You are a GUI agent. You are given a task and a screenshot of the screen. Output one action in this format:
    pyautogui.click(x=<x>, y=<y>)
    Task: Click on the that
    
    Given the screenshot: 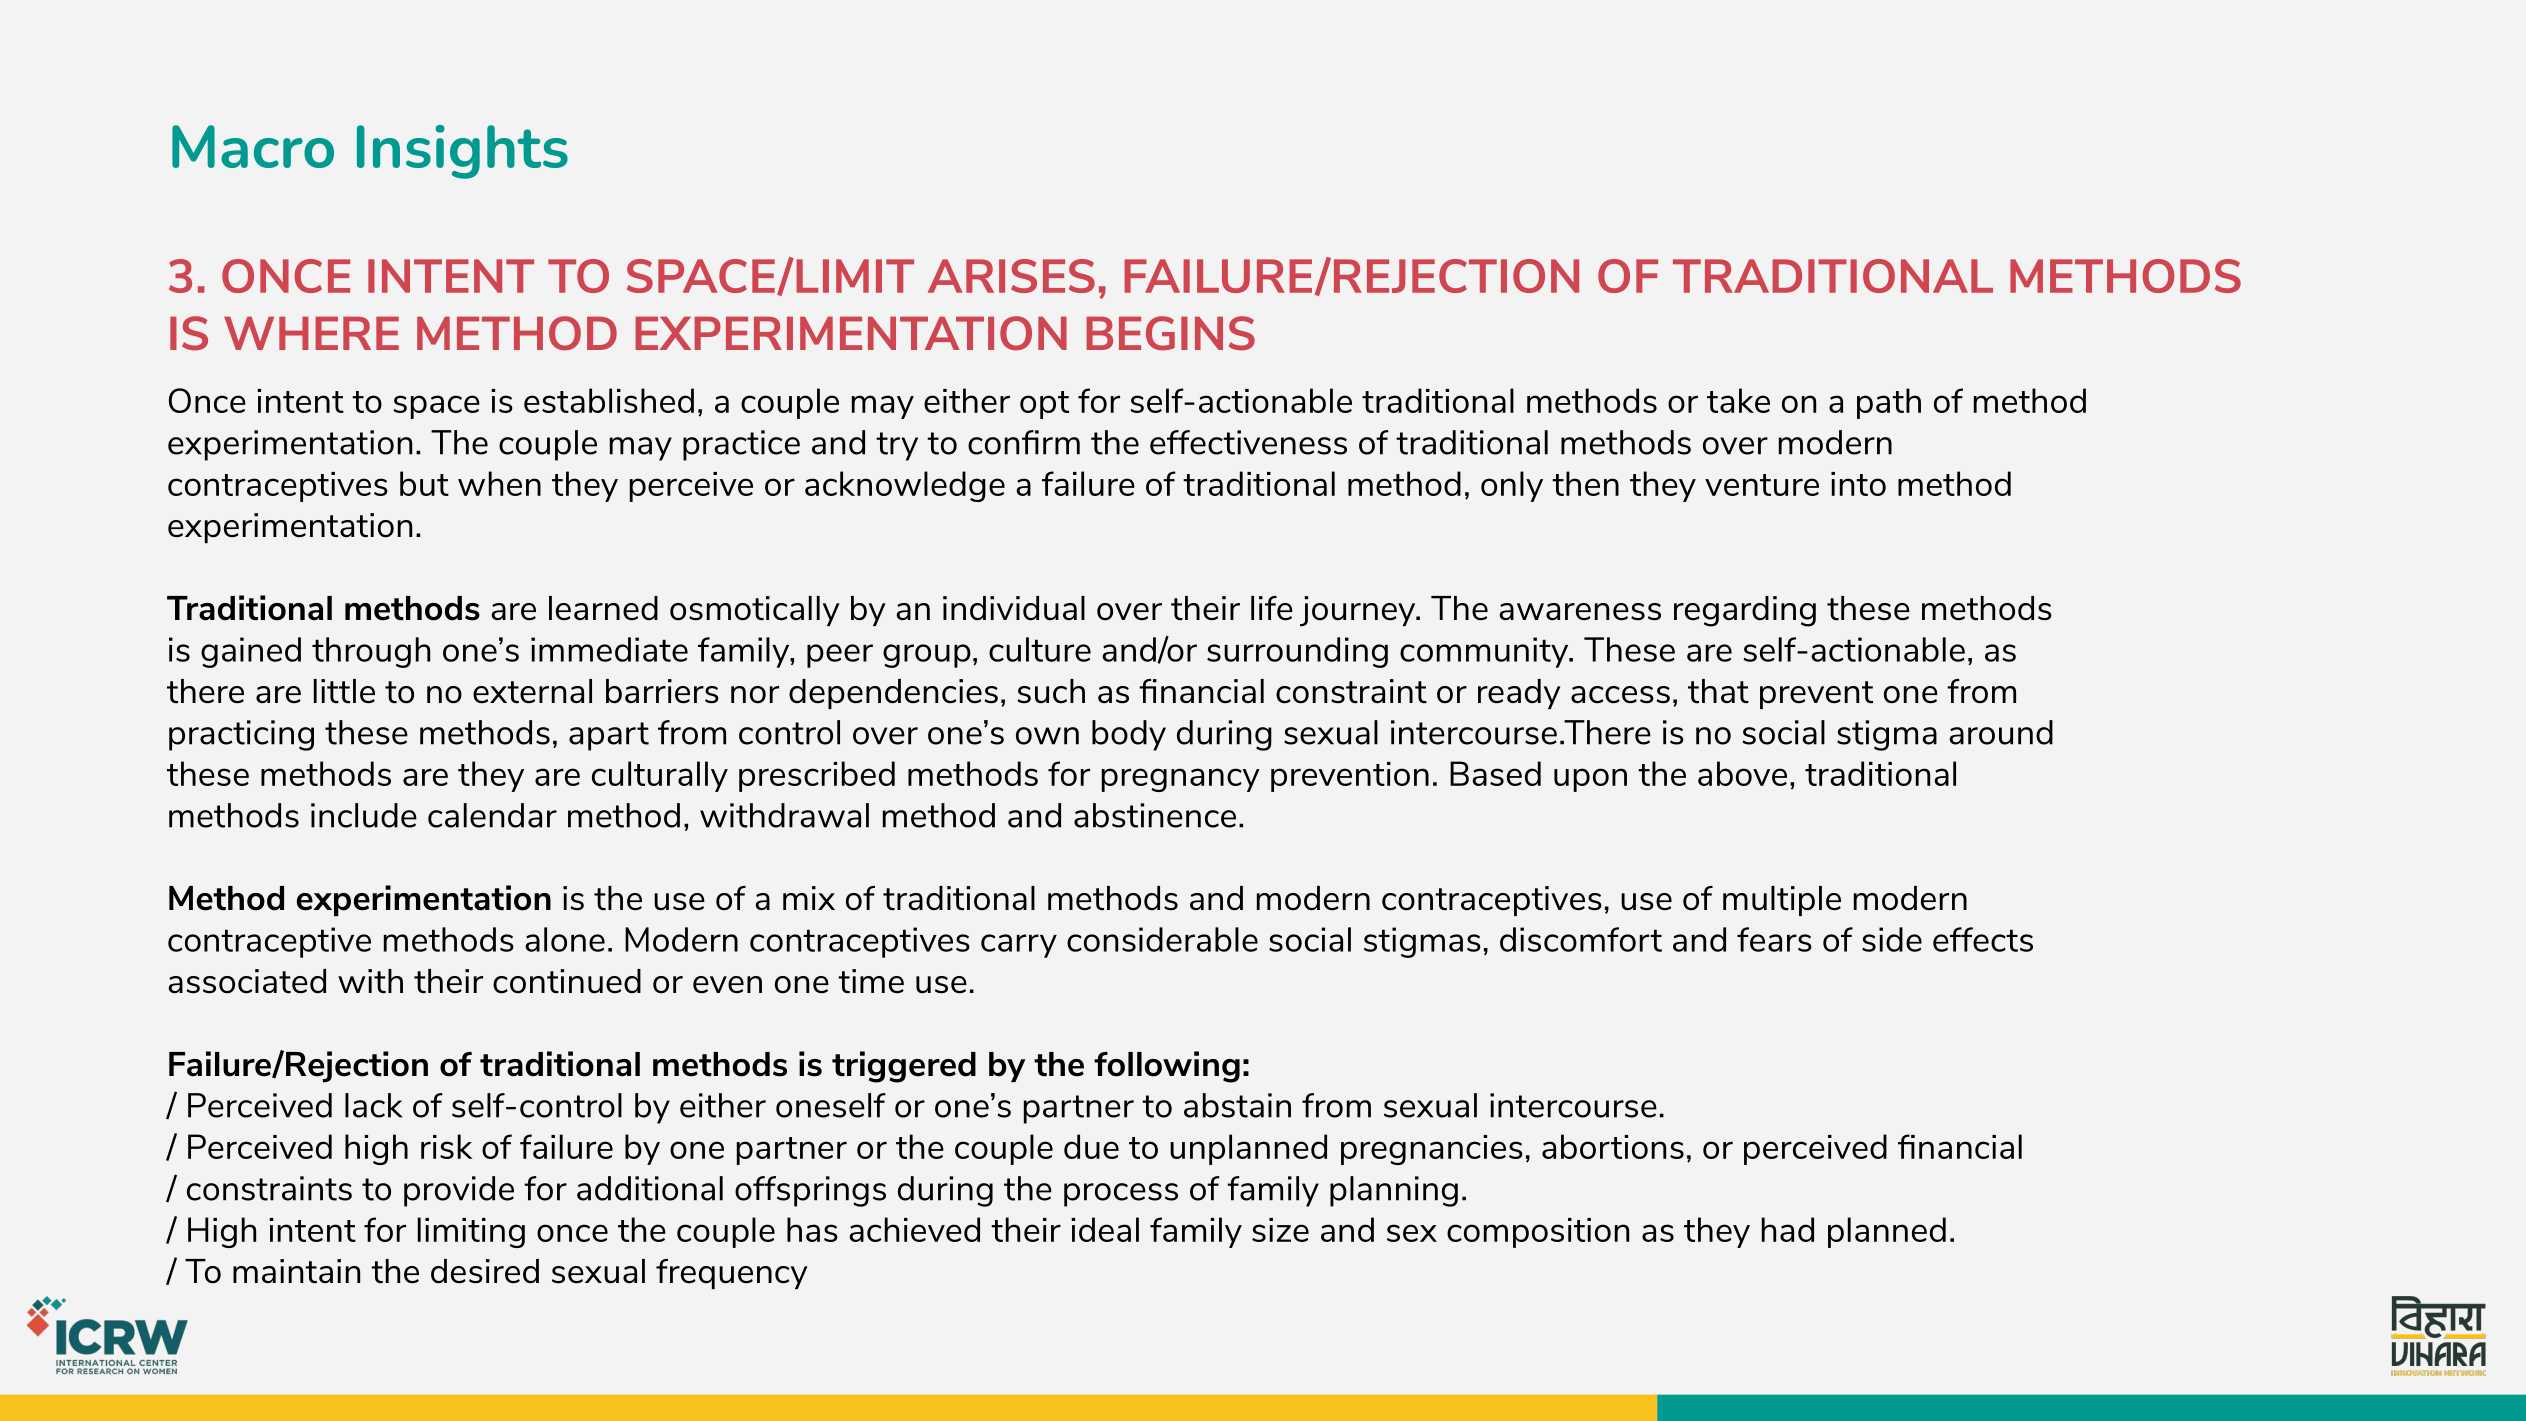 What is the action you would take?
    pyautogui.click(x=1718, y=691)
